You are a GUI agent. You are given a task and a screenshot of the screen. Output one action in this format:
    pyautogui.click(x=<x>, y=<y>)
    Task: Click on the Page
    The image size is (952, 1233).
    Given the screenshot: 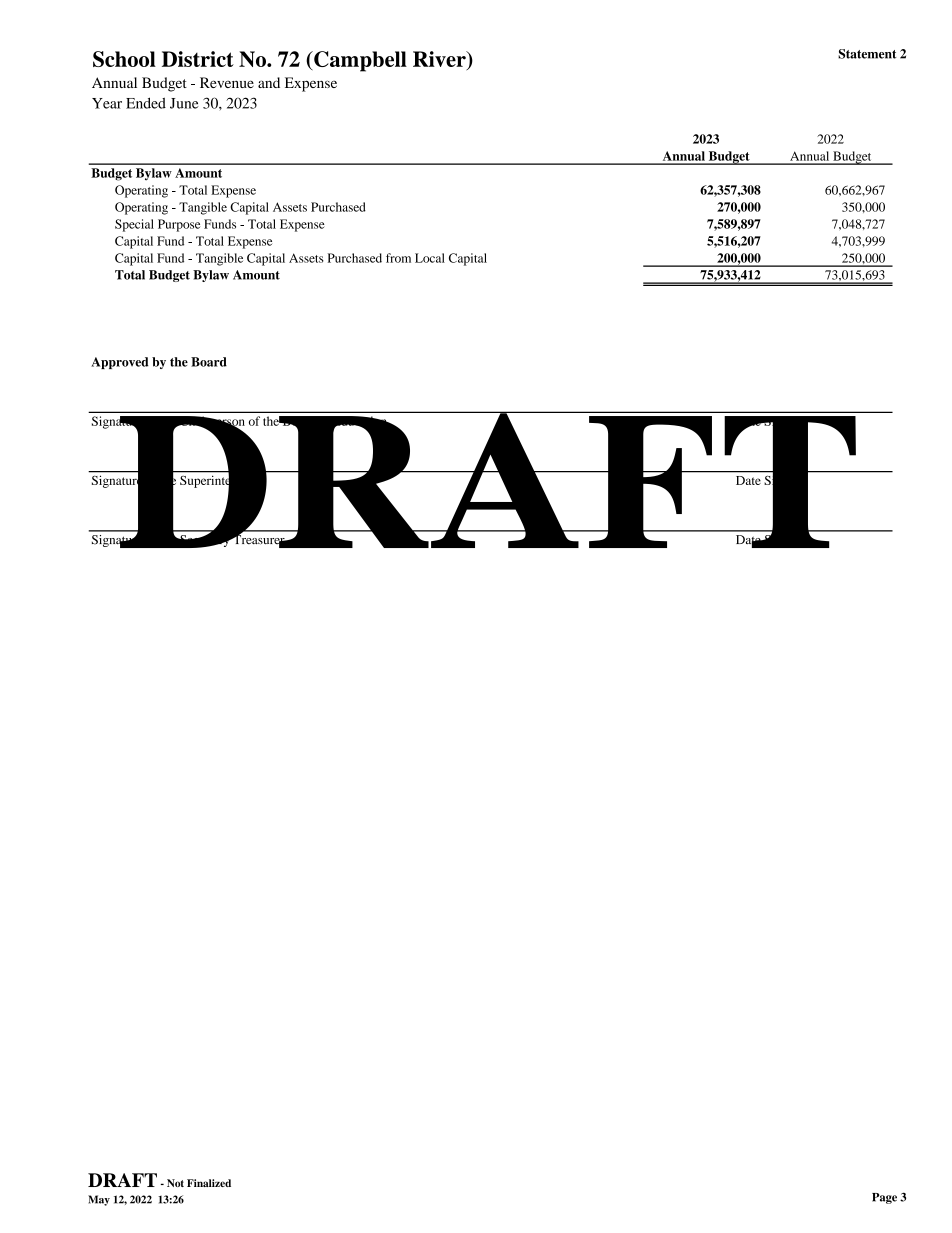 What is the action you would take?
    pyautogui.click(x=884, y=1198)
